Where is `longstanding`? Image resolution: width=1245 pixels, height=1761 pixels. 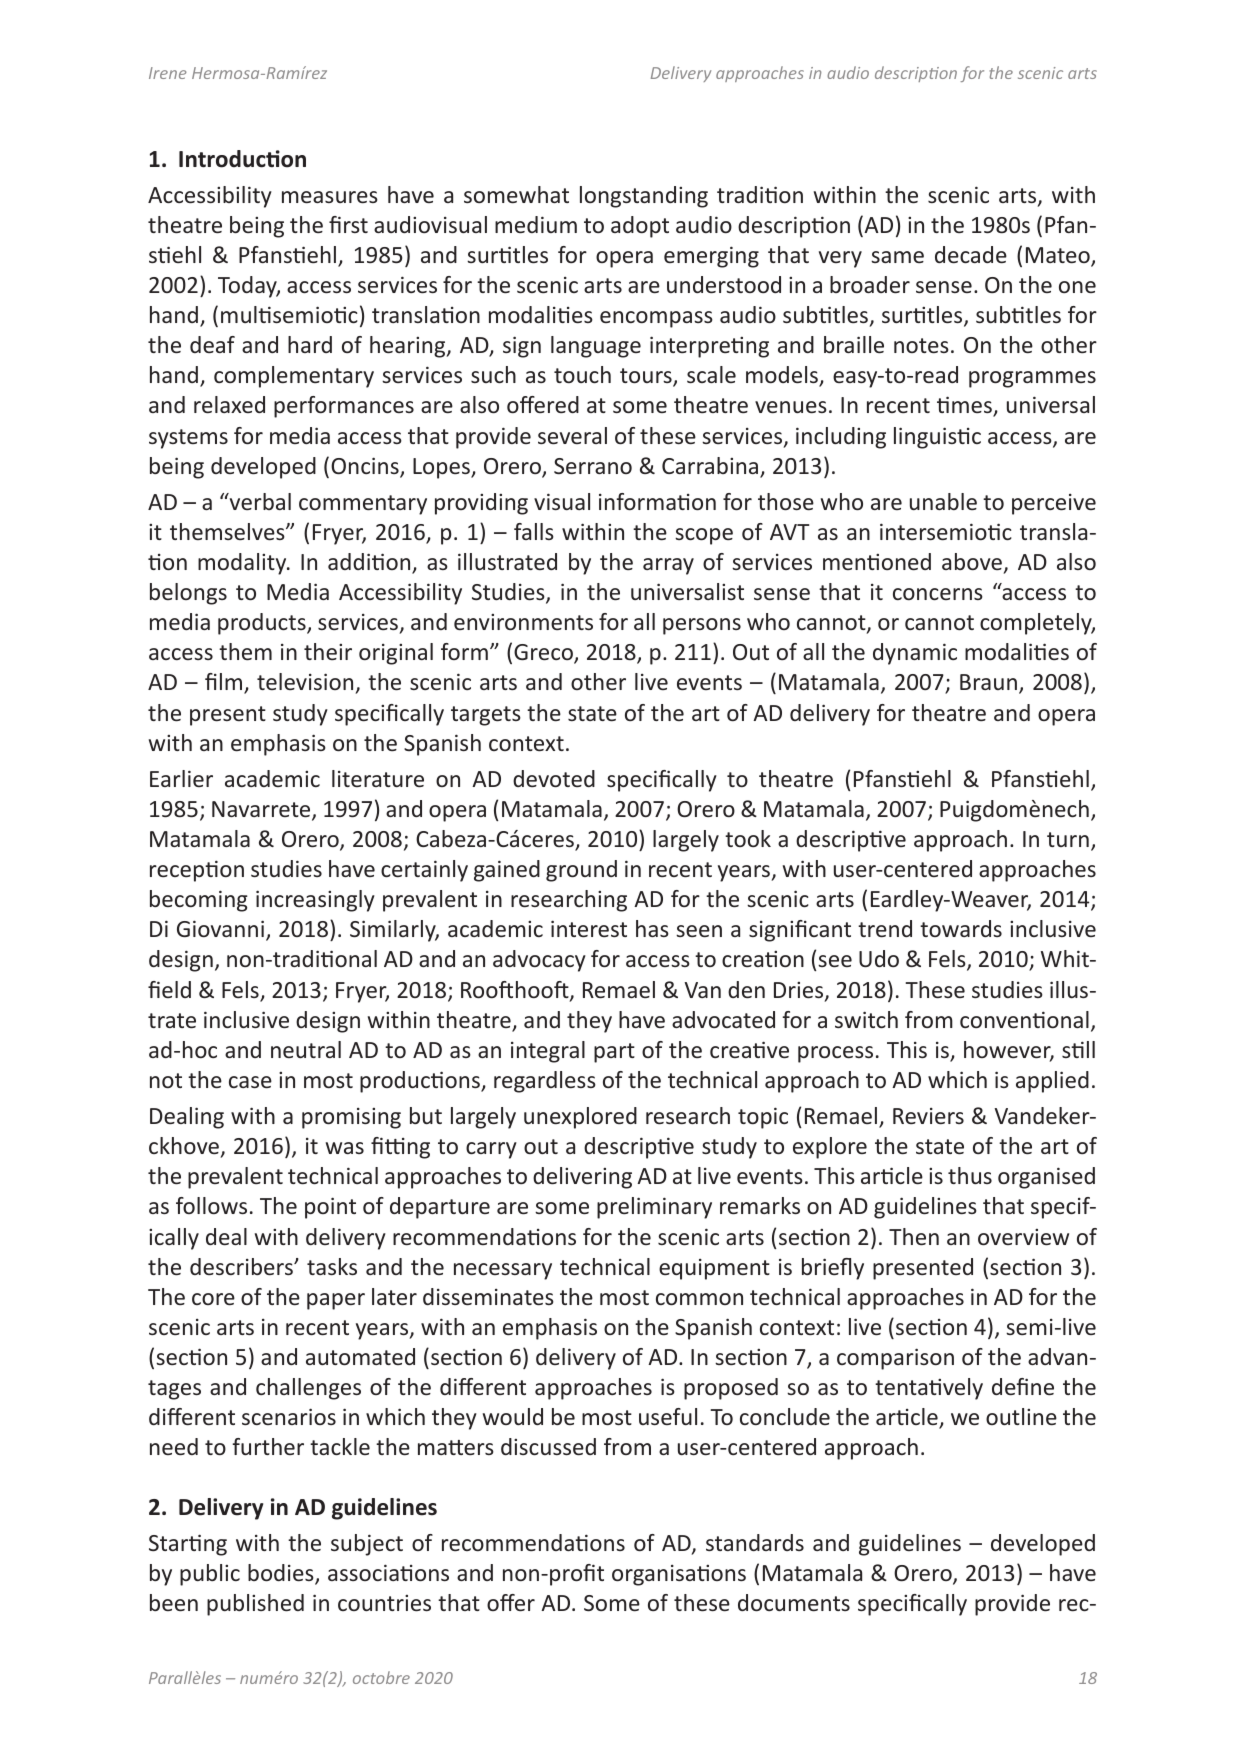
longstanding is located at coordinates (644, 197).
